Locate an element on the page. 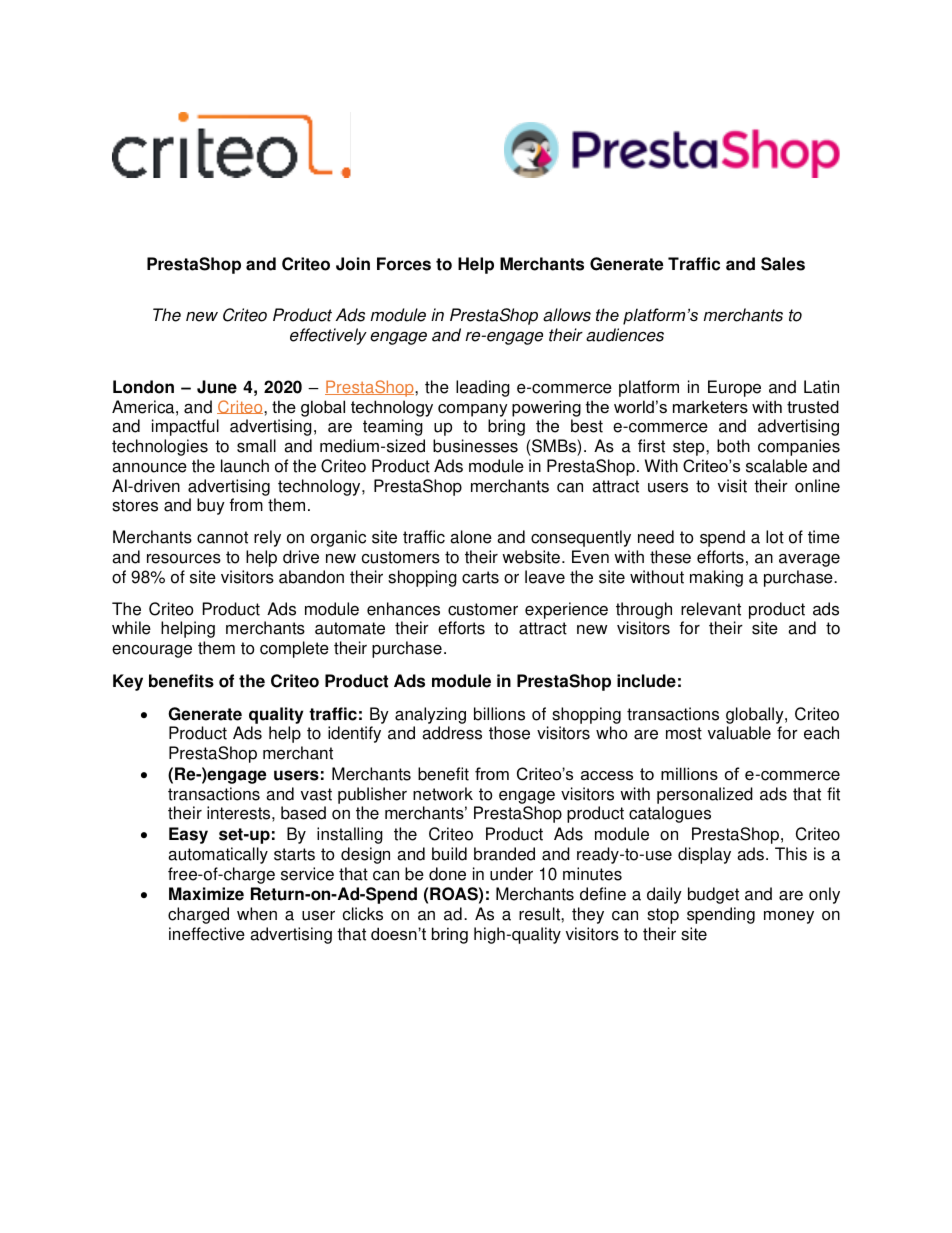 Image resolution: width=952 pixels, height=1233 pixels. valuable is located at coordinates (739, 733).
